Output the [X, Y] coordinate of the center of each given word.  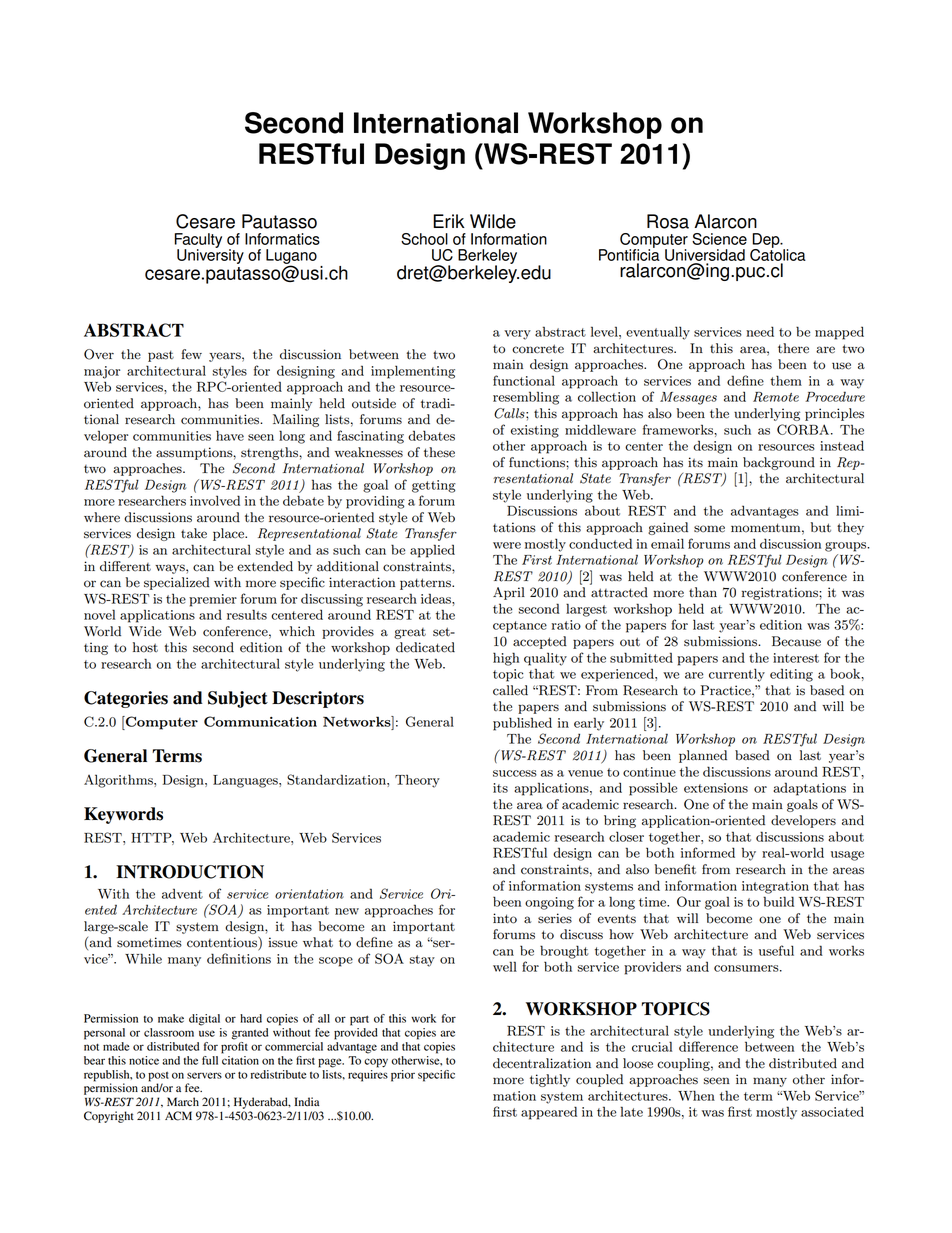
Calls [510, 413]
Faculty [198, 241]
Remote [776, 397]
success [515, 773]
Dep [767, 241]
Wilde [493, 221]
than [703, 592]
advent [182, 893]
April [509, 593]
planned [703, 756]
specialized [177, 583]
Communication [260, 721]
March [183, 1101]
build [778, 901]
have [230, 435]
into [505, 918]
